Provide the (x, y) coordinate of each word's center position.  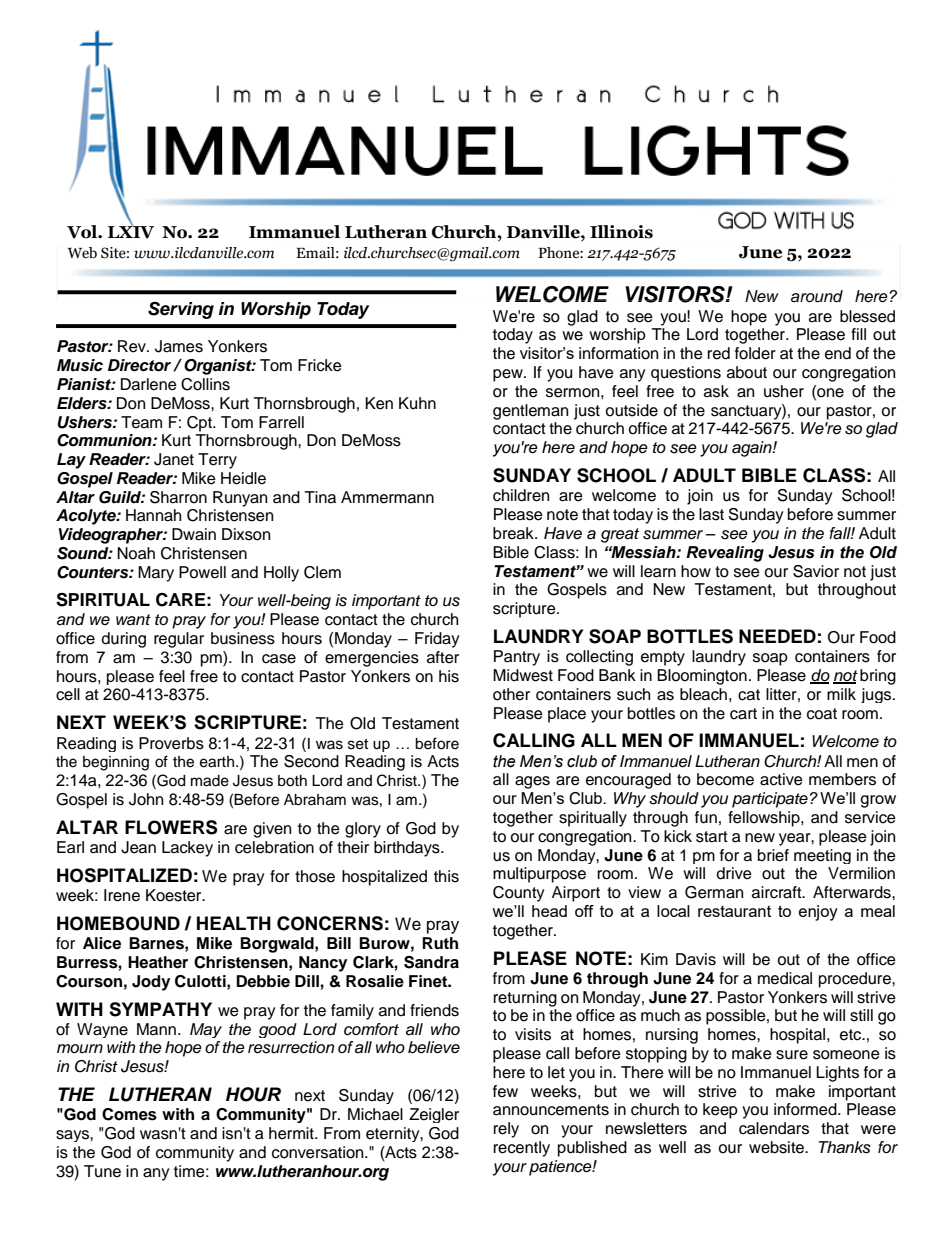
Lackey (187, 849)
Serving (181, 310)
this (446, 876)
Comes (129, 1114)
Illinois (621, 232)
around (817, 296)
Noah (136, 553)
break (514, 533)
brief (773, 855)
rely (506, 1130)
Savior (816, 571)
